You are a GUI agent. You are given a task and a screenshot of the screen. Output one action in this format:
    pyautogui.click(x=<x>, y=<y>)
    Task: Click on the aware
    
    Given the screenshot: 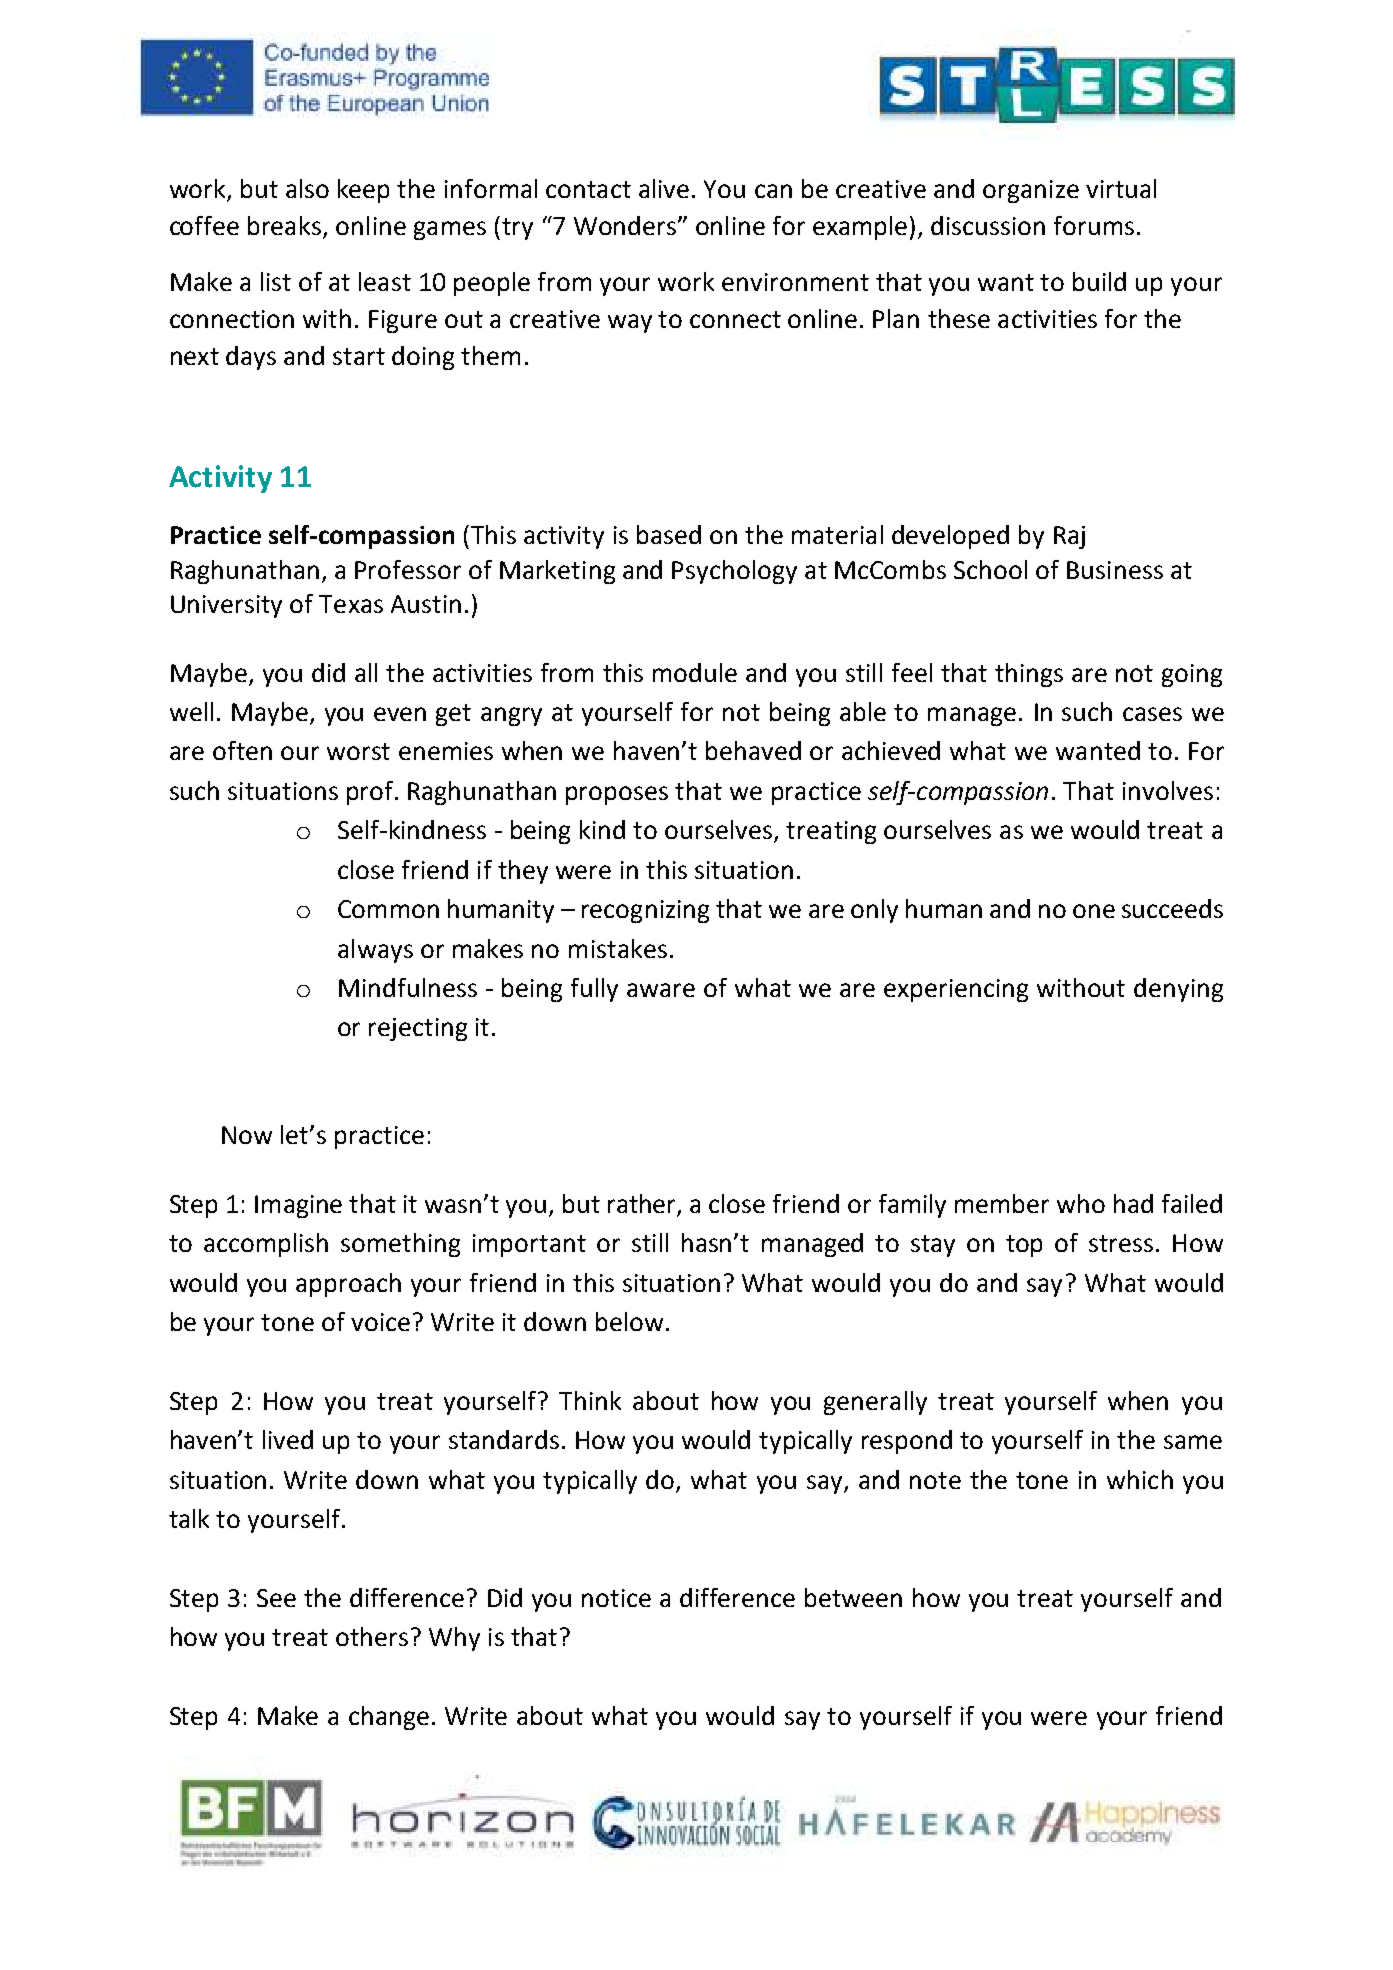 What is the action you would take?
    pyautogui.click(x=661, y=990)
